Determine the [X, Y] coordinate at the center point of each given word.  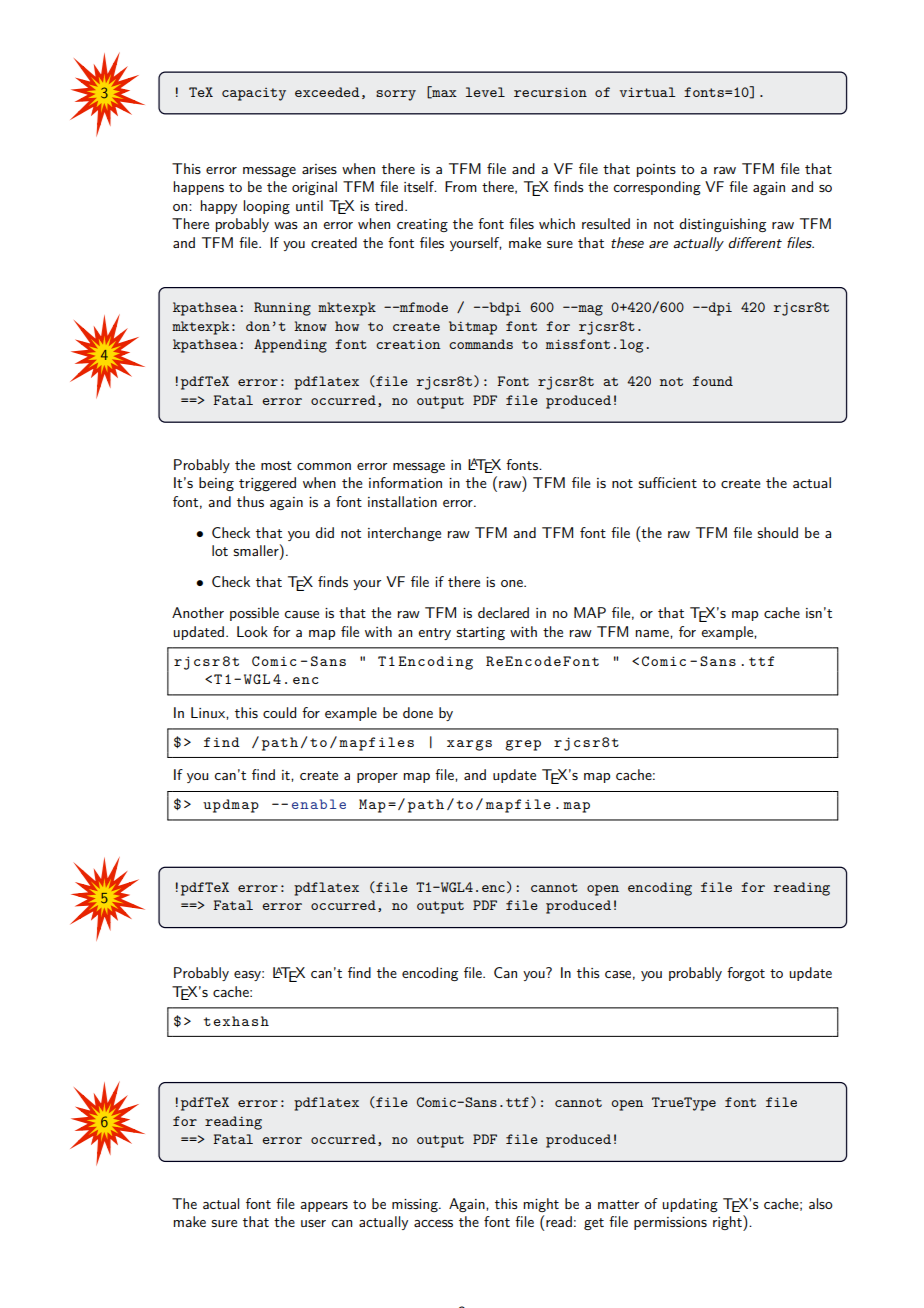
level [485, 92]
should [777, 532]
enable [319, 804]
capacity [254, 94]
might [541, 1205]
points [656, 170]
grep [523, 745]
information [405, 482]
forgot [746, 974]
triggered [267, 484]
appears [324, 1207]
